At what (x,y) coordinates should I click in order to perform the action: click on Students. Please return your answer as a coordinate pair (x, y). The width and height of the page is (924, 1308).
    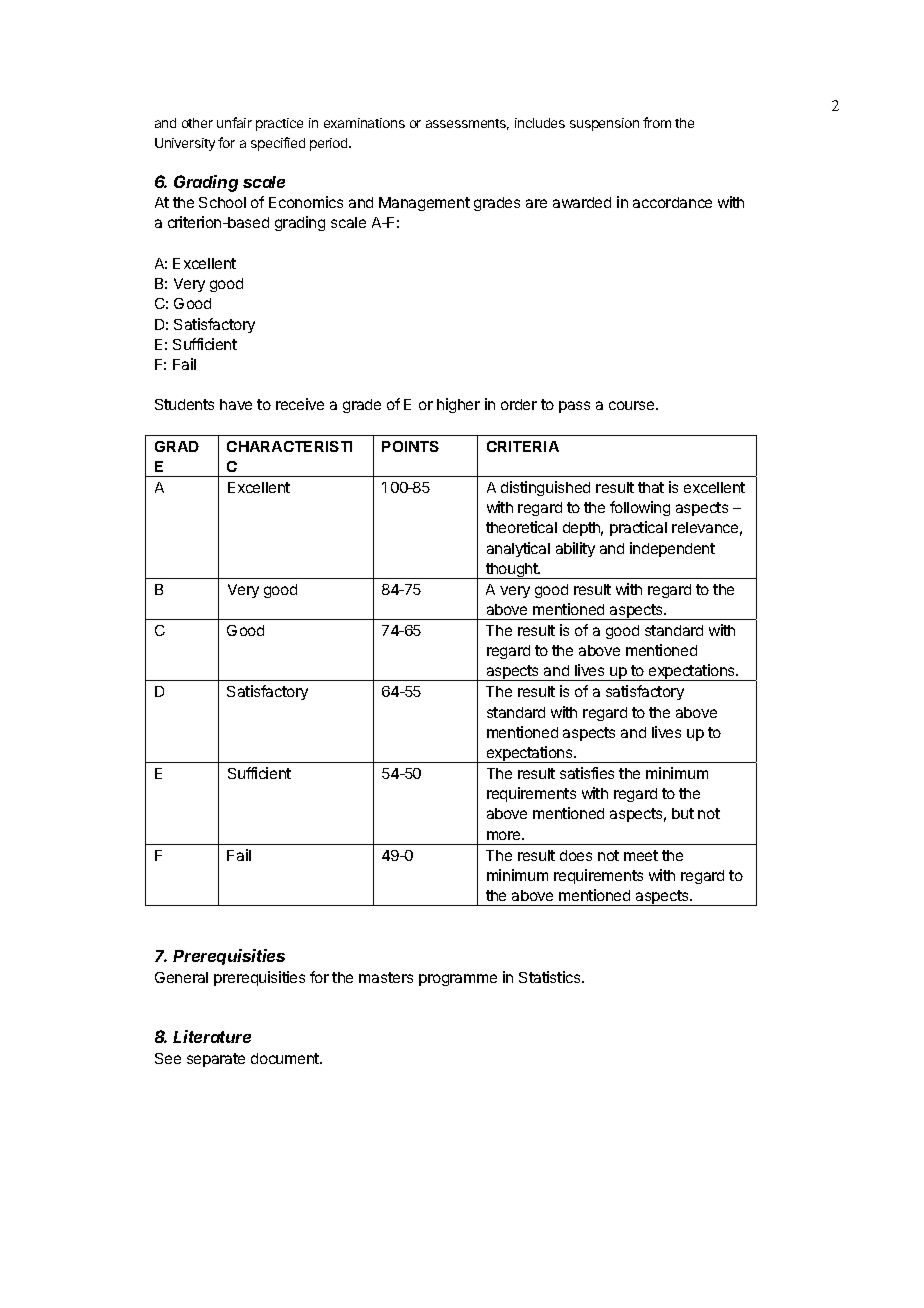
    Looking at the image, I should click on (184, 404).
